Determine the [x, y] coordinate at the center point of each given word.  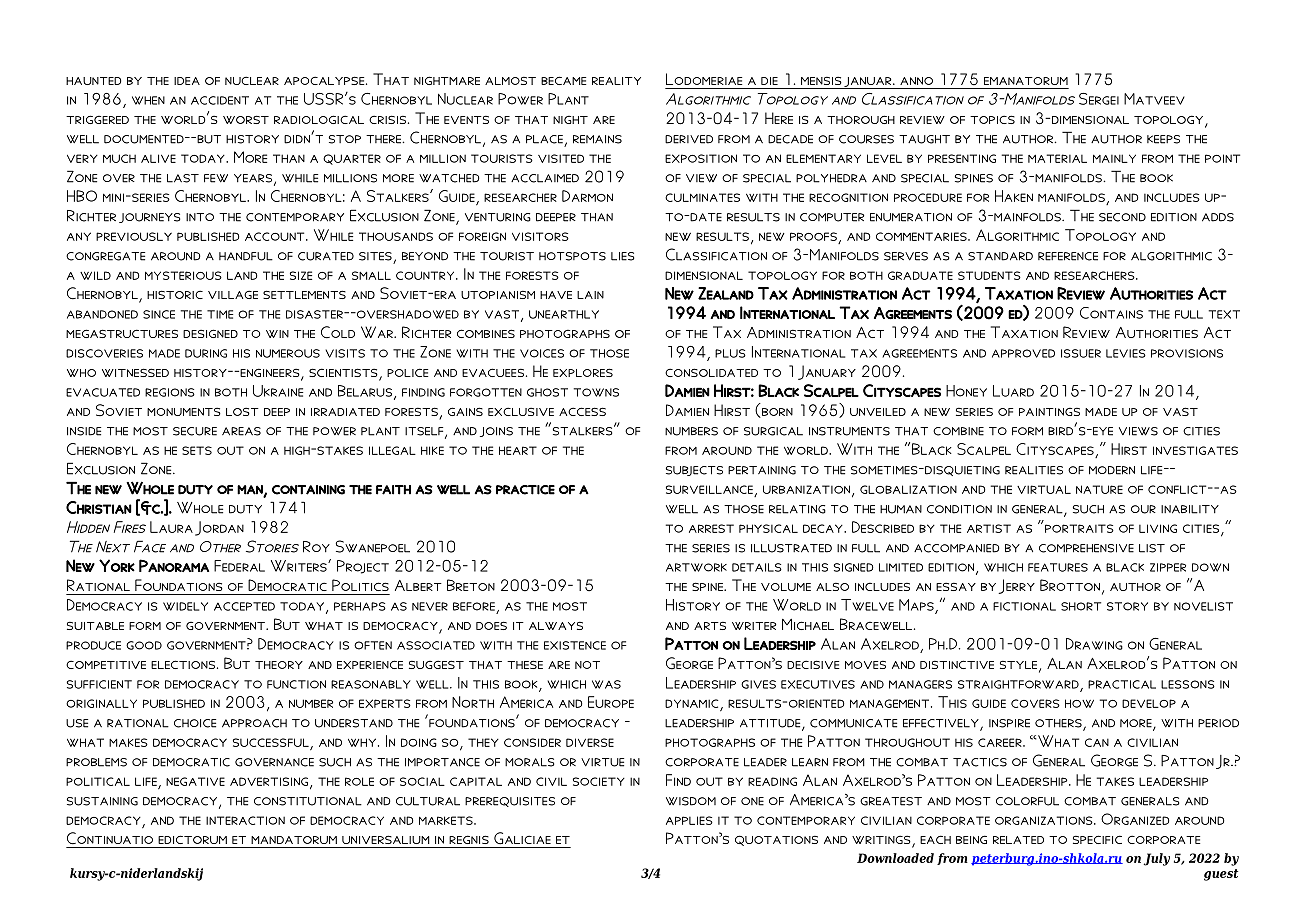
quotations [776, 840]
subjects [694, 471]
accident [220, 100]
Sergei [1099, 99]
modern [1112, 470]
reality [616, 81]
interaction [245, 820]
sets [197, 450]
